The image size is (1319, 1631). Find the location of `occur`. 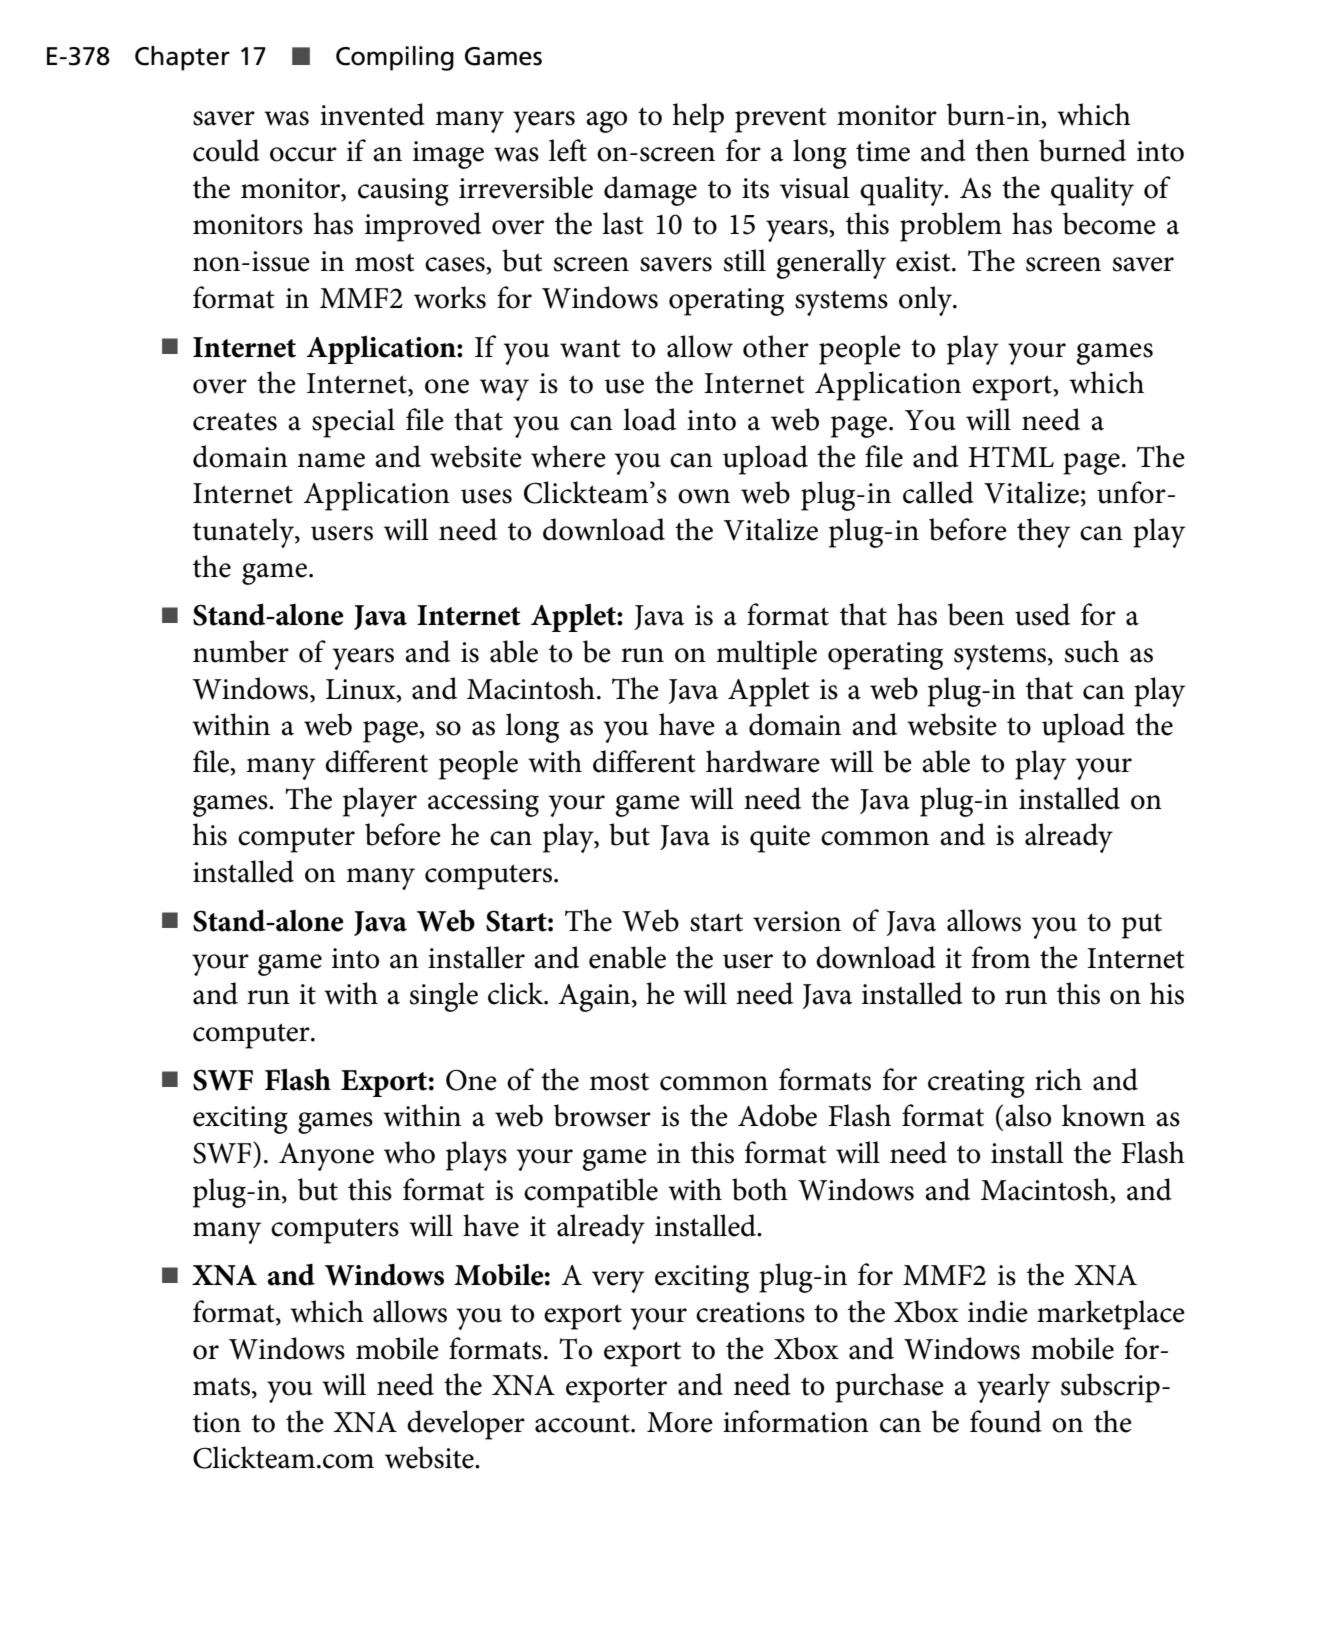

occur is located at coordinates (303, 154).
